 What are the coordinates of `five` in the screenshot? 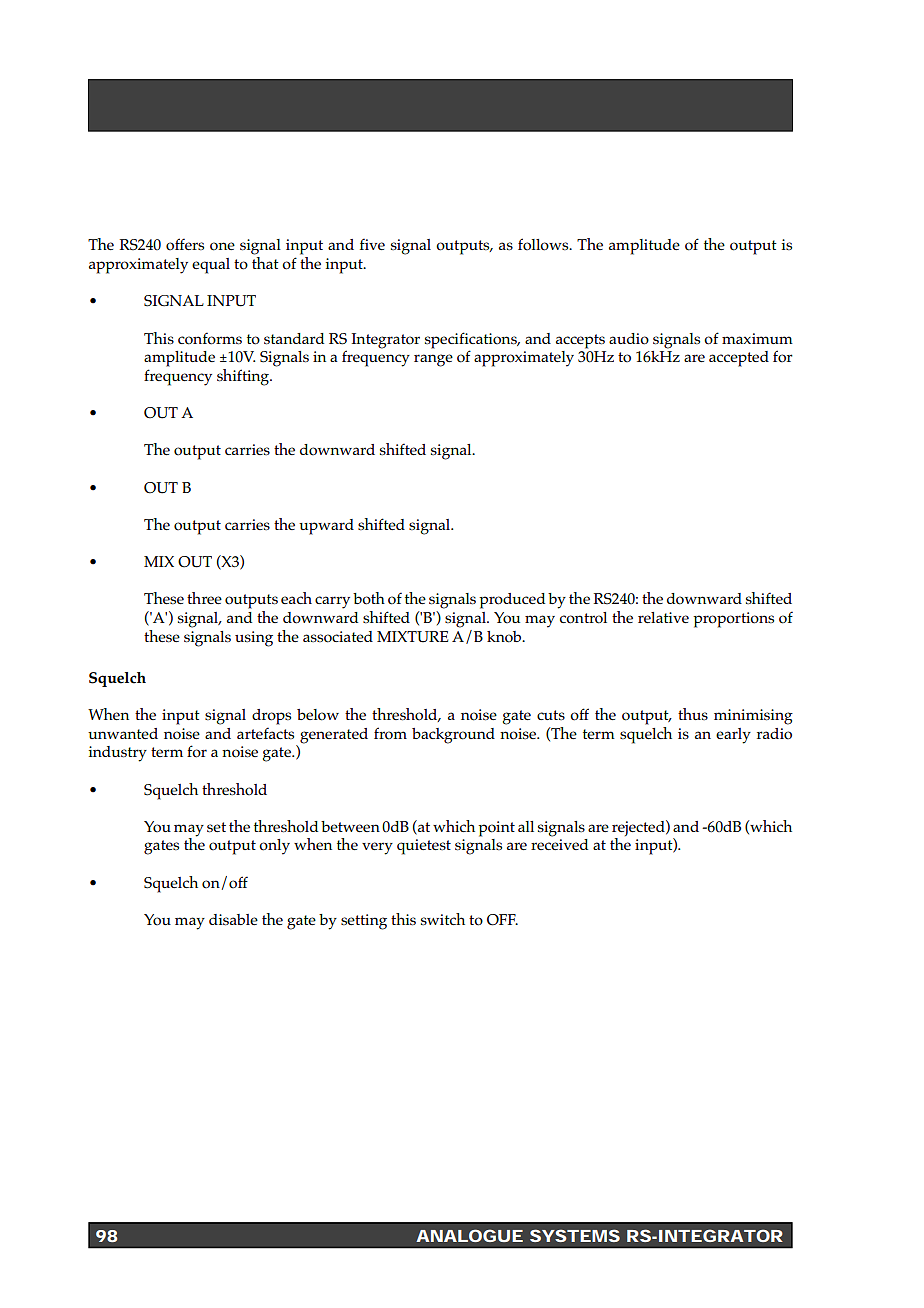 It's located at (372, 244).
